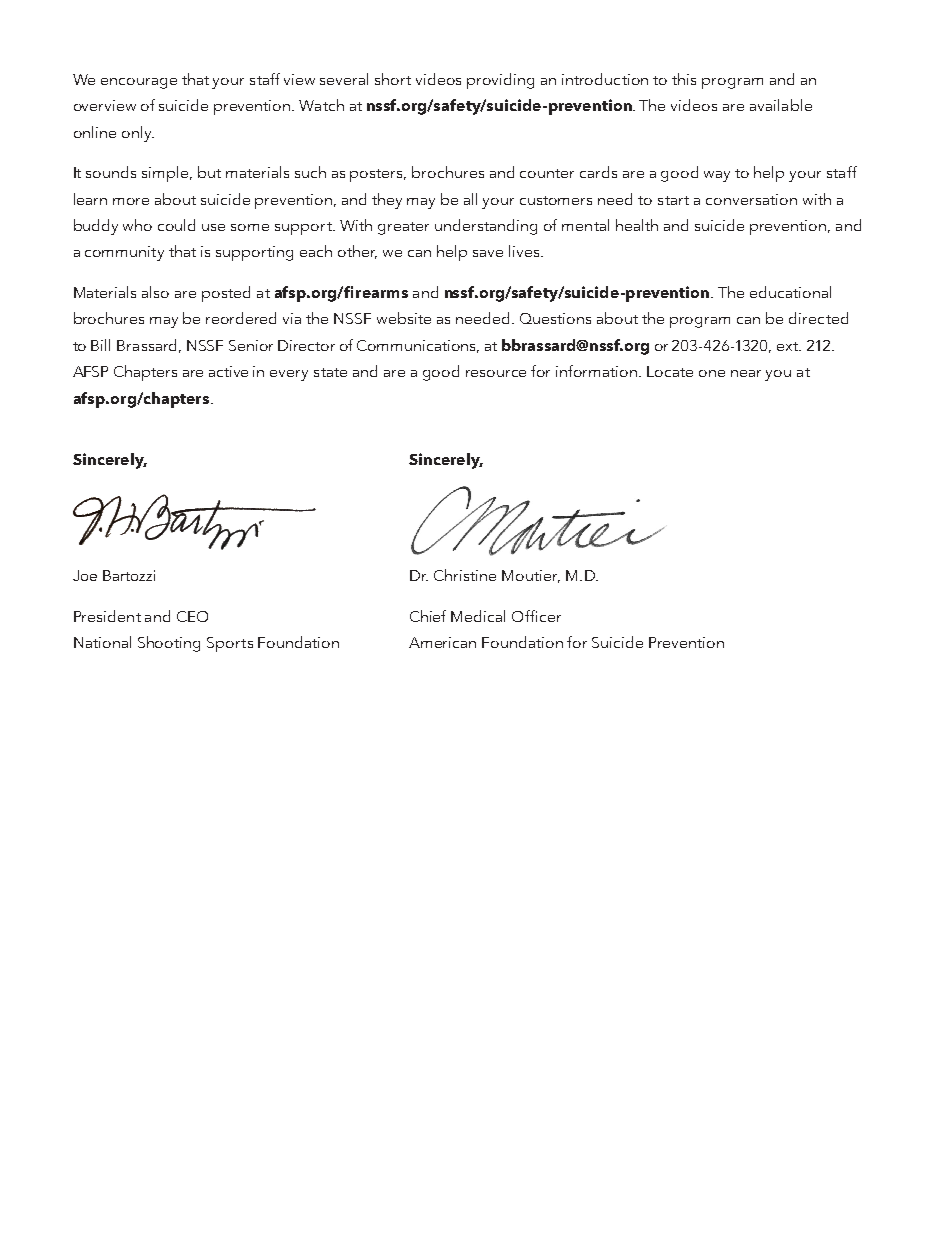 The height and width of the document is (1233, 952). What do you see at coordinates (781, 105) in the document?
I see `available` at bounding box center [781, 105].
